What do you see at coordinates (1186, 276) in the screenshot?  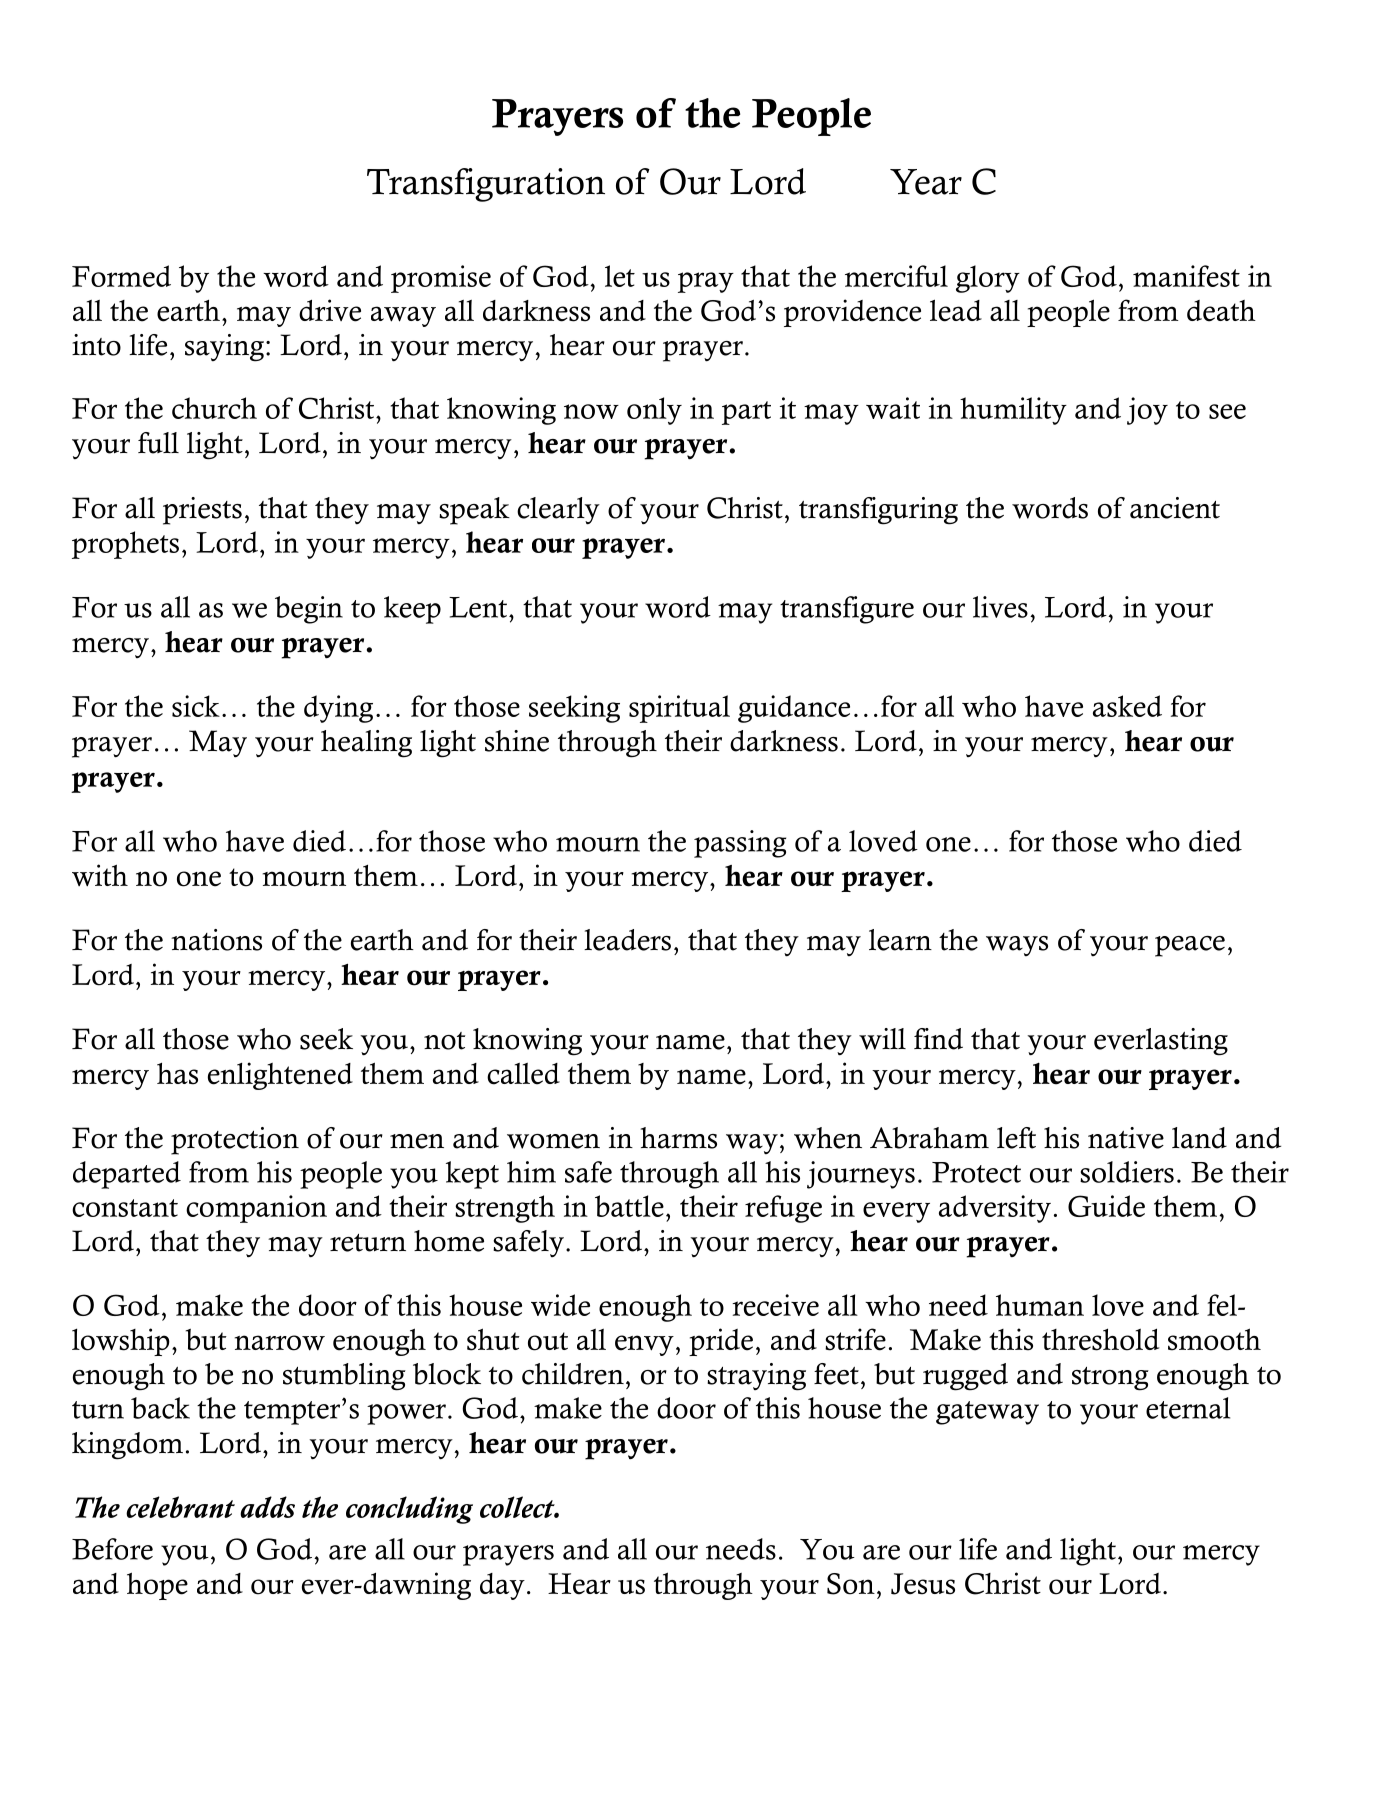 I see `manifest` at bounding box center [1186, 276].
